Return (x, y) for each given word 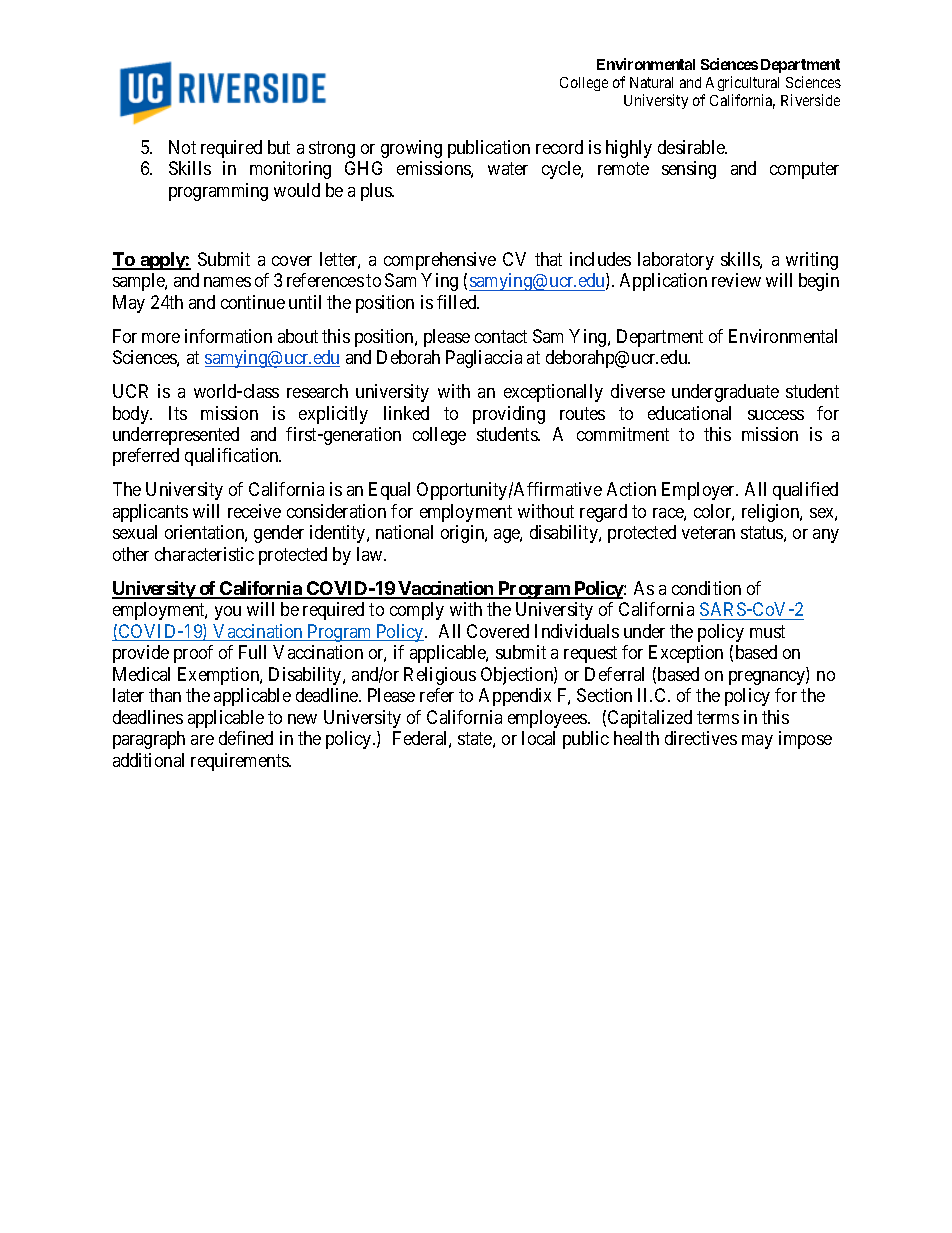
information (228, 336)
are (202, 740)
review (736, 280)
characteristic (204, 554)
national (404, 532)
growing (411, 149)
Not (182, 147)
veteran (708, 533)
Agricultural (742, 83)
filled (458, 302)
